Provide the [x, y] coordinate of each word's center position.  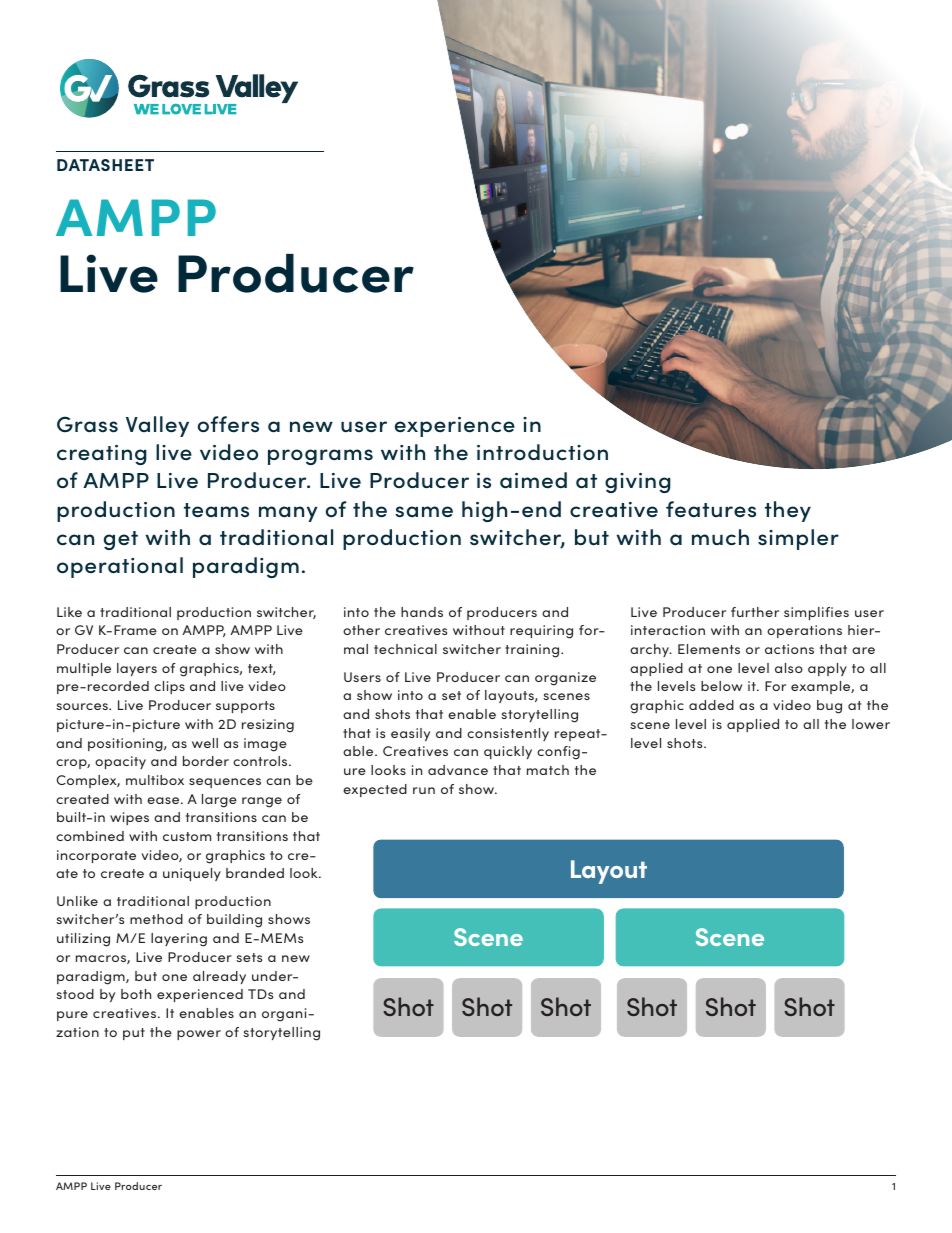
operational [120, 567]
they [788, 511]
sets [249, 957]
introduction [542, 452]
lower [871, 724]
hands [422, 612]
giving [638, 483]
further [755, 612]
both [136, 994]
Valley [157, 426]
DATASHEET [105, 165]
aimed [533, 480]
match [548, 770]
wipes [129, 818]
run [424, 790]
